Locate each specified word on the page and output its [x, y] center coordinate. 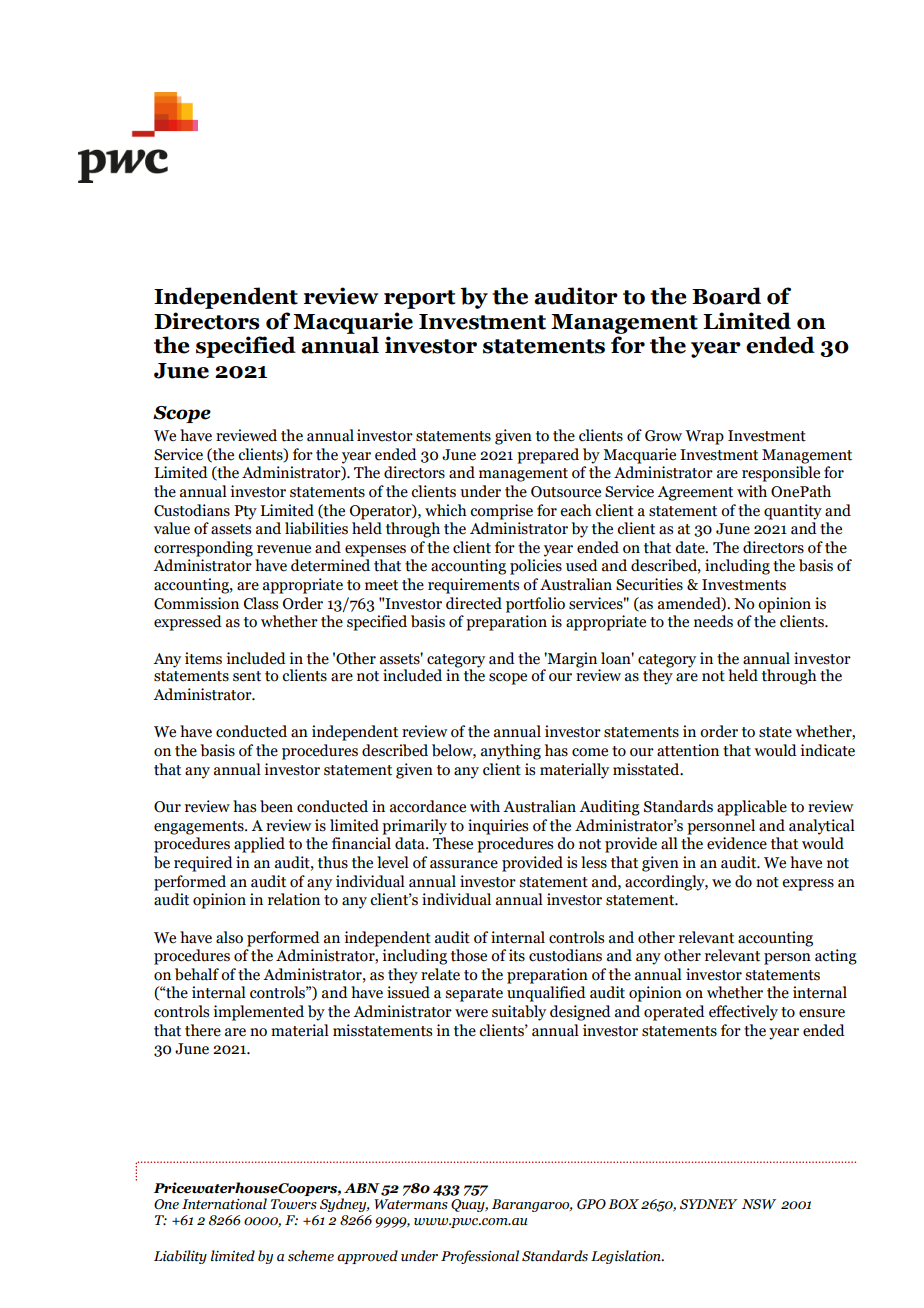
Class [261, 603]
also [229, 937]
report [419, 299]
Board [726, 296]
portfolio [535, 605]
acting [836, 957]
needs [713, 621]
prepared [548, 456]
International [224, 1204]
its [517, 955]
